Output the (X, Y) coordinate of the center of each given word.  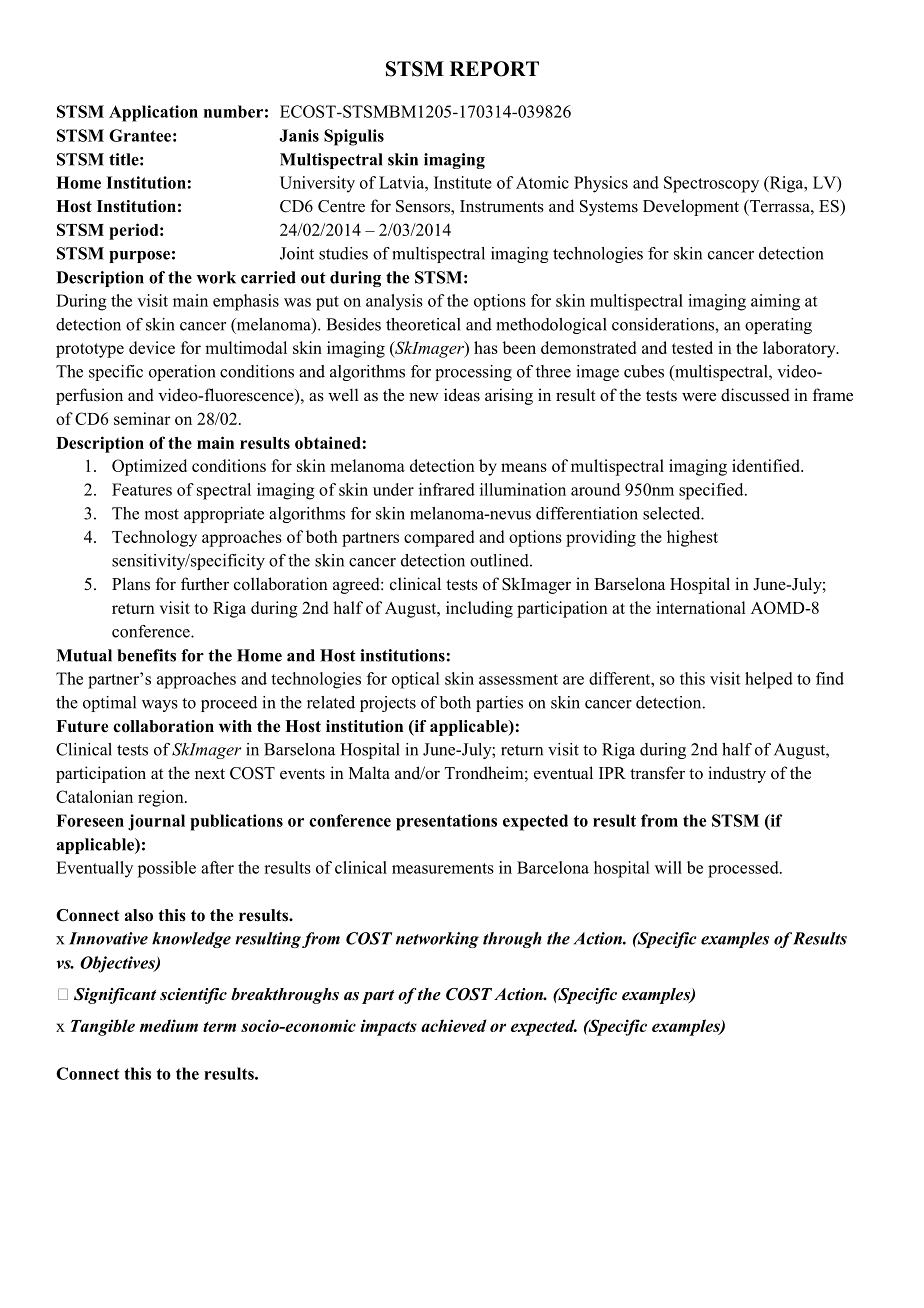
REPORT (494, 69)
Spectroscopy (711, 184)
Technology (154, 538)
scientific (193, 996)
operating (778, 326)
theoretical (423, 324)
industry (737, 774)
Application (153, 113)
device (152, 347)
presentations (446, 822)
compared (439, 538)
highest (692, 538)
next (210, 774)
